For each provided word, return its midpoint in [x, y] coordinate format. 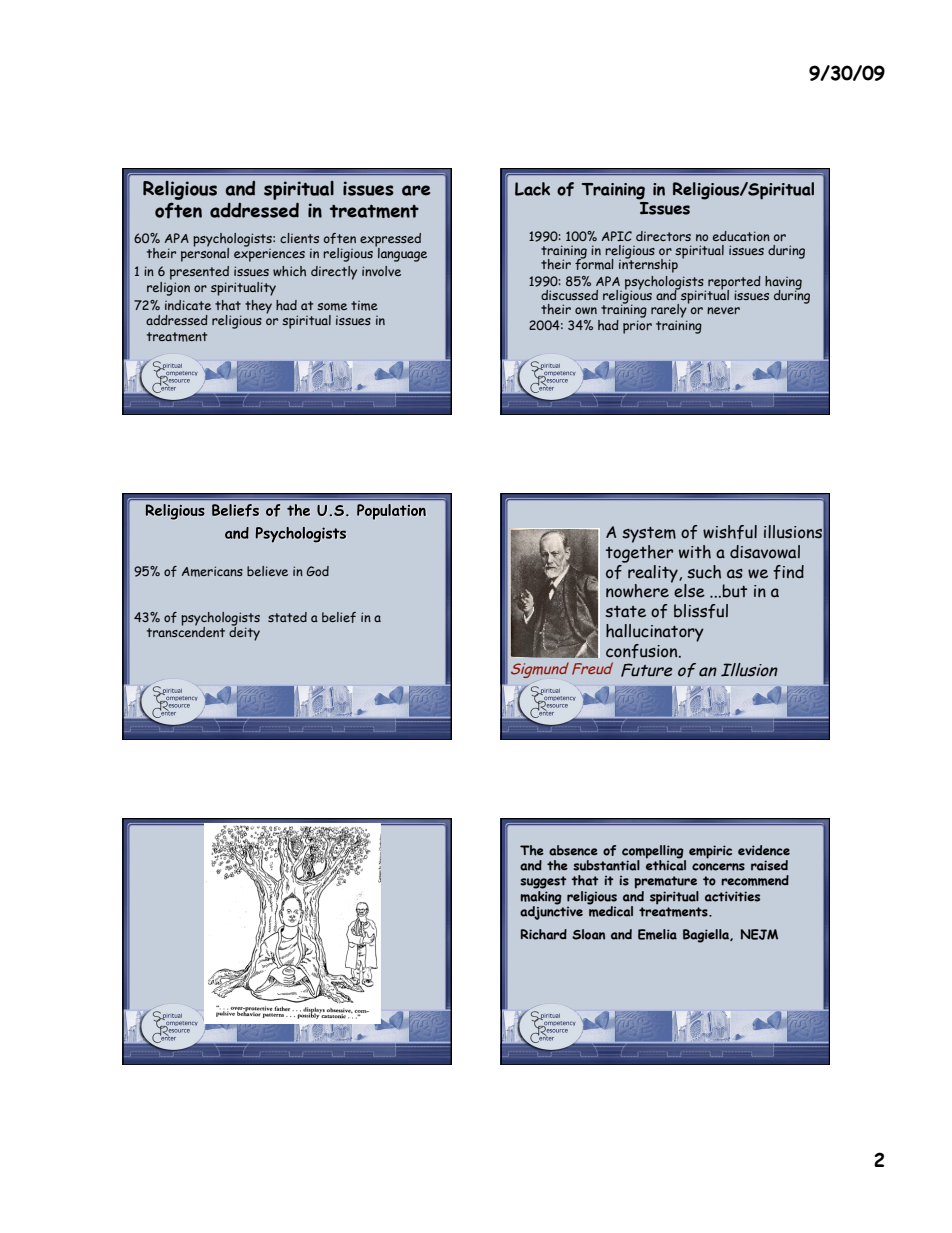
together [639, 554]
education [741, 236]
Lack [532, 189]
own [586, 310]
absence [573, 850]
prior [637, 327]
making [541, 897]
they [258, 307]
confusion [643, 651]
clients [299, 238]
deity [244, 632]
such [704, 572]
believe [267, 571]
